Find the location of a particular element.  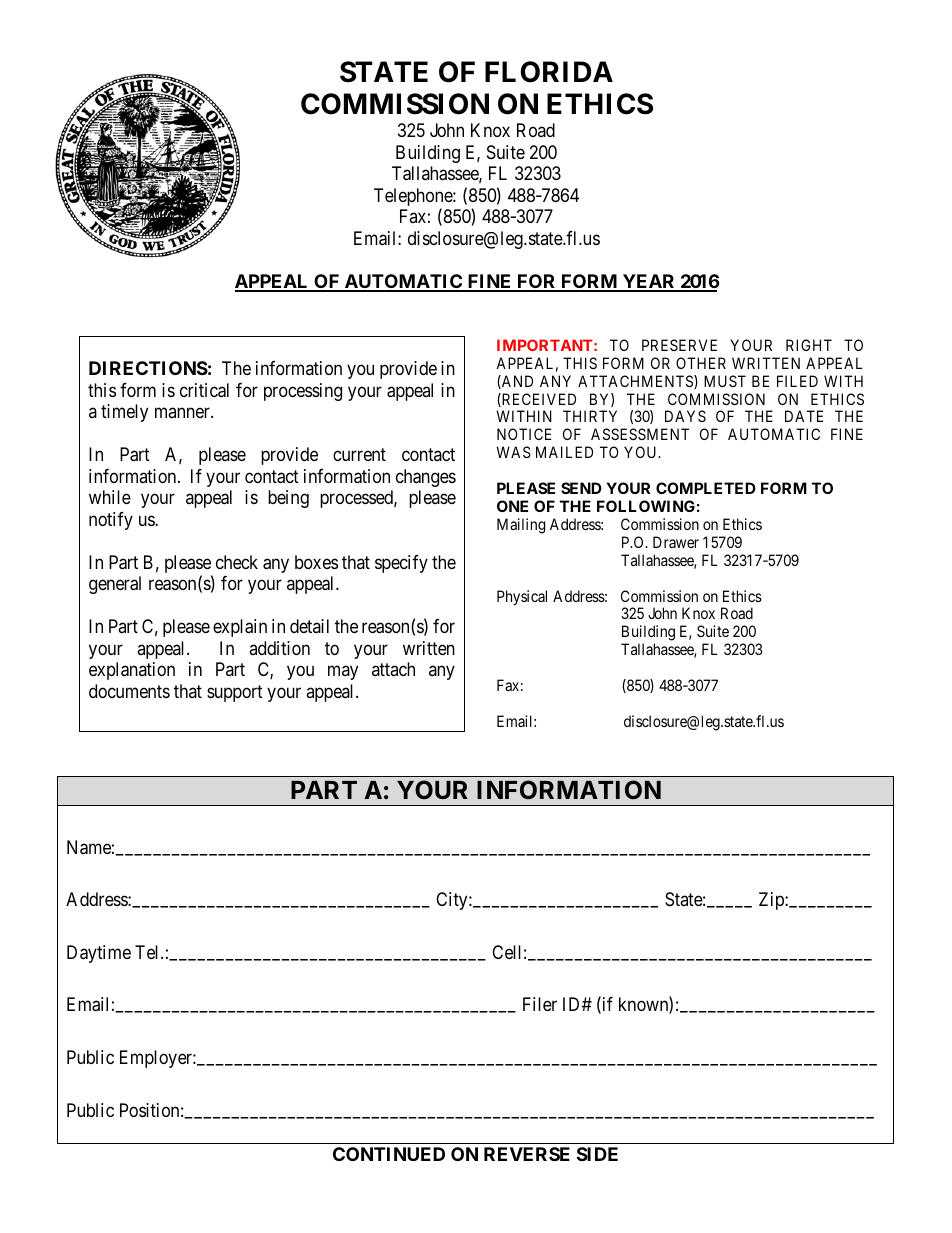

YEAR is located at coordinates (649, 282).
